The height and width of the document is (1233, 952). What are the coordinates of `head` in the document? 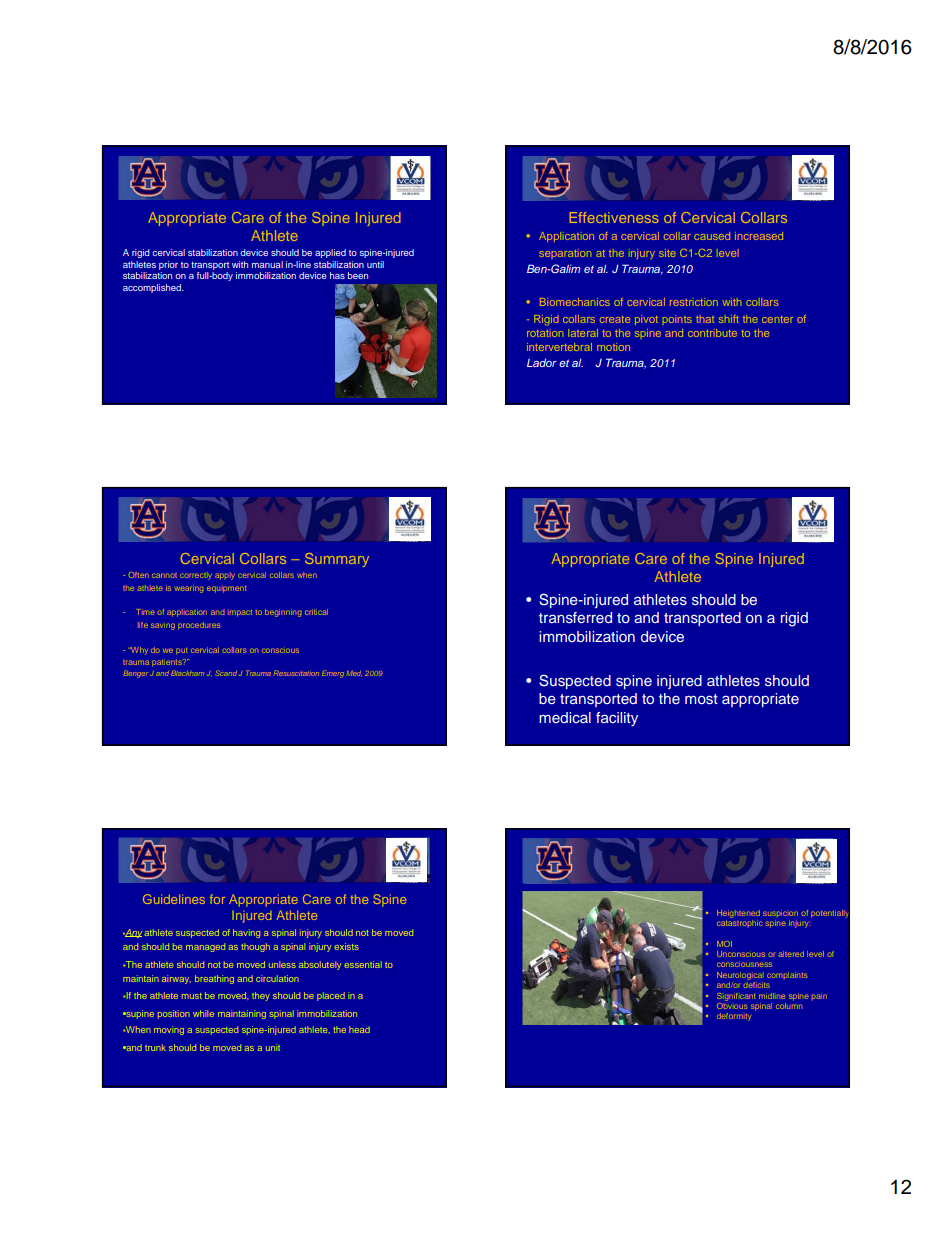 It's located at (359, 1029).
